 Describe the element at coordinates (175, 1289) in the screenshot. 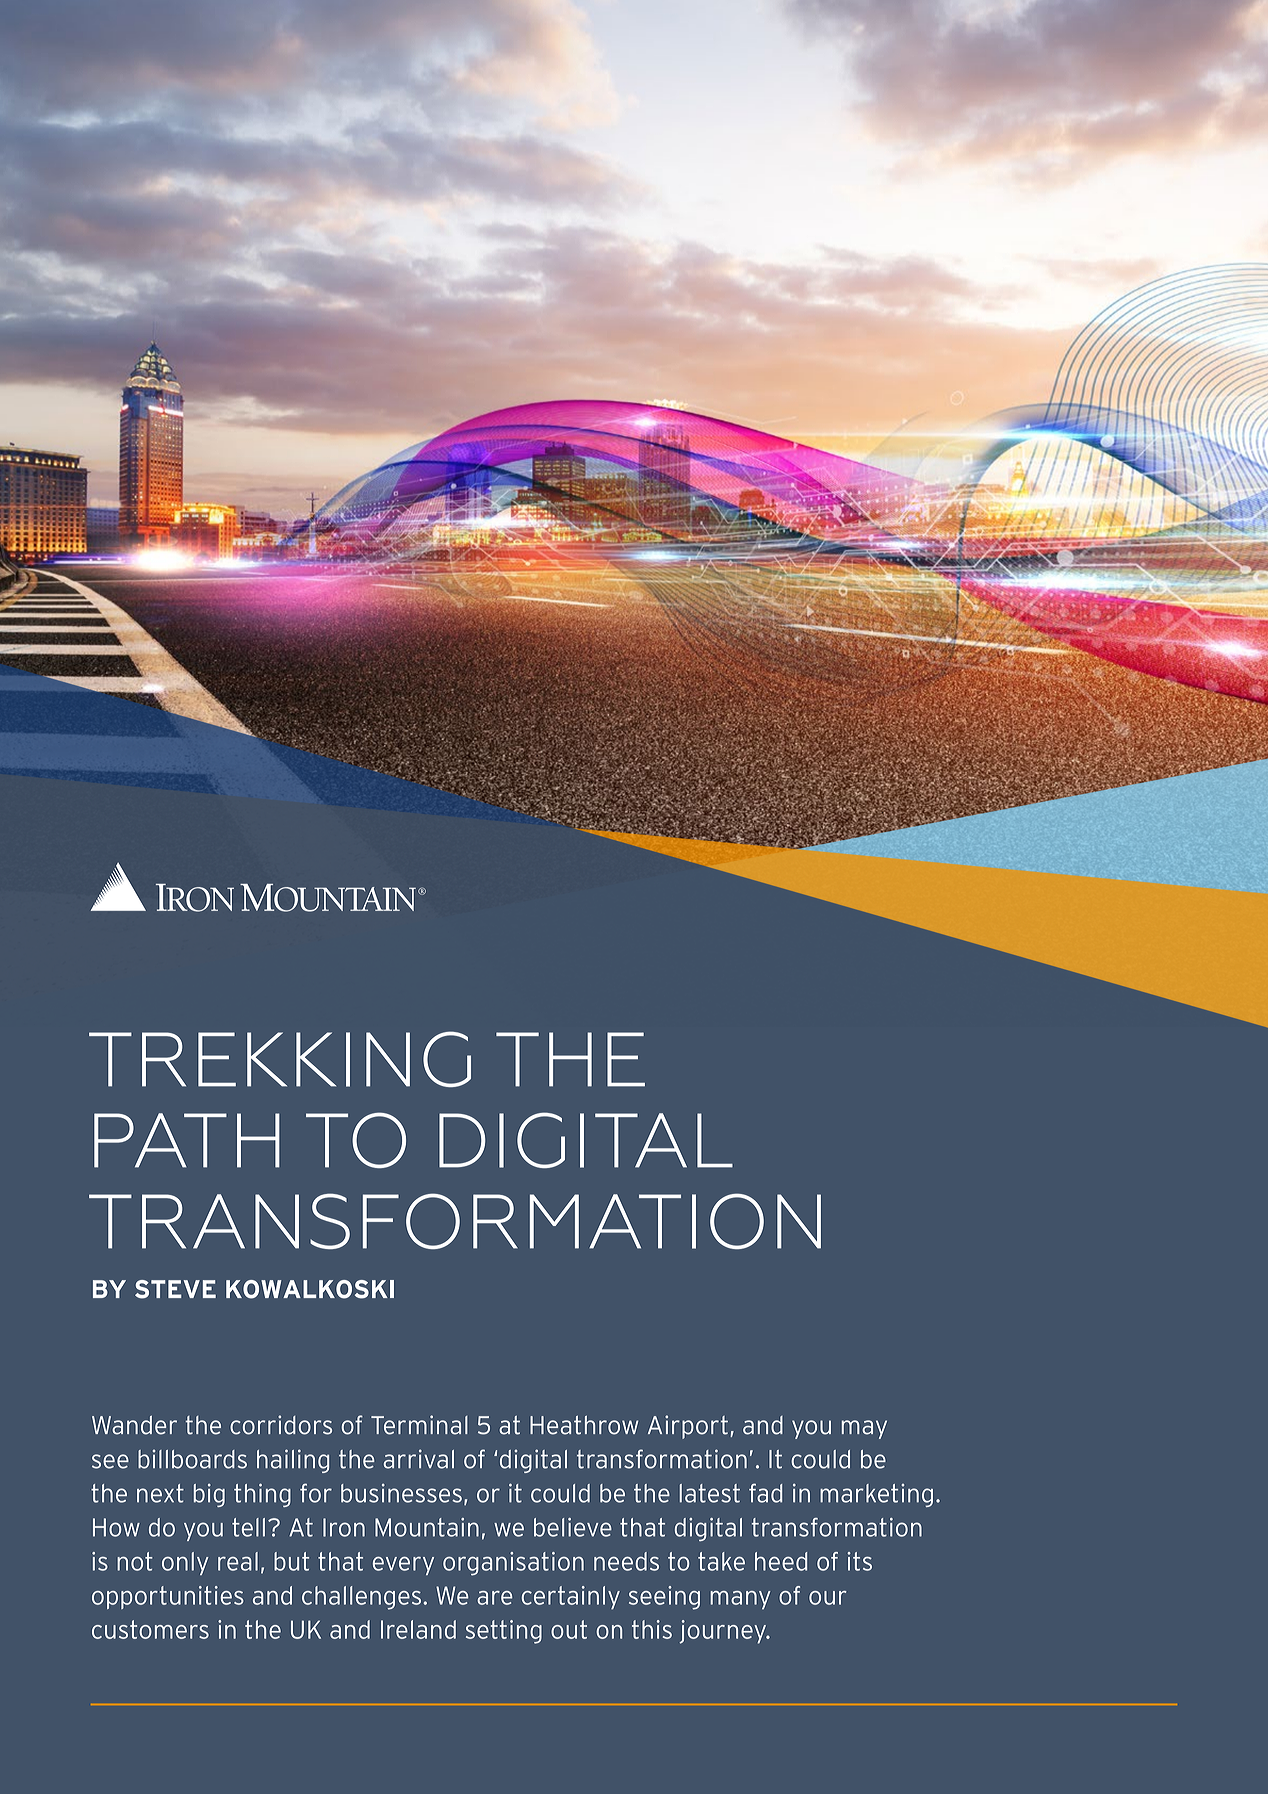

I see `STEVE` at that location.
